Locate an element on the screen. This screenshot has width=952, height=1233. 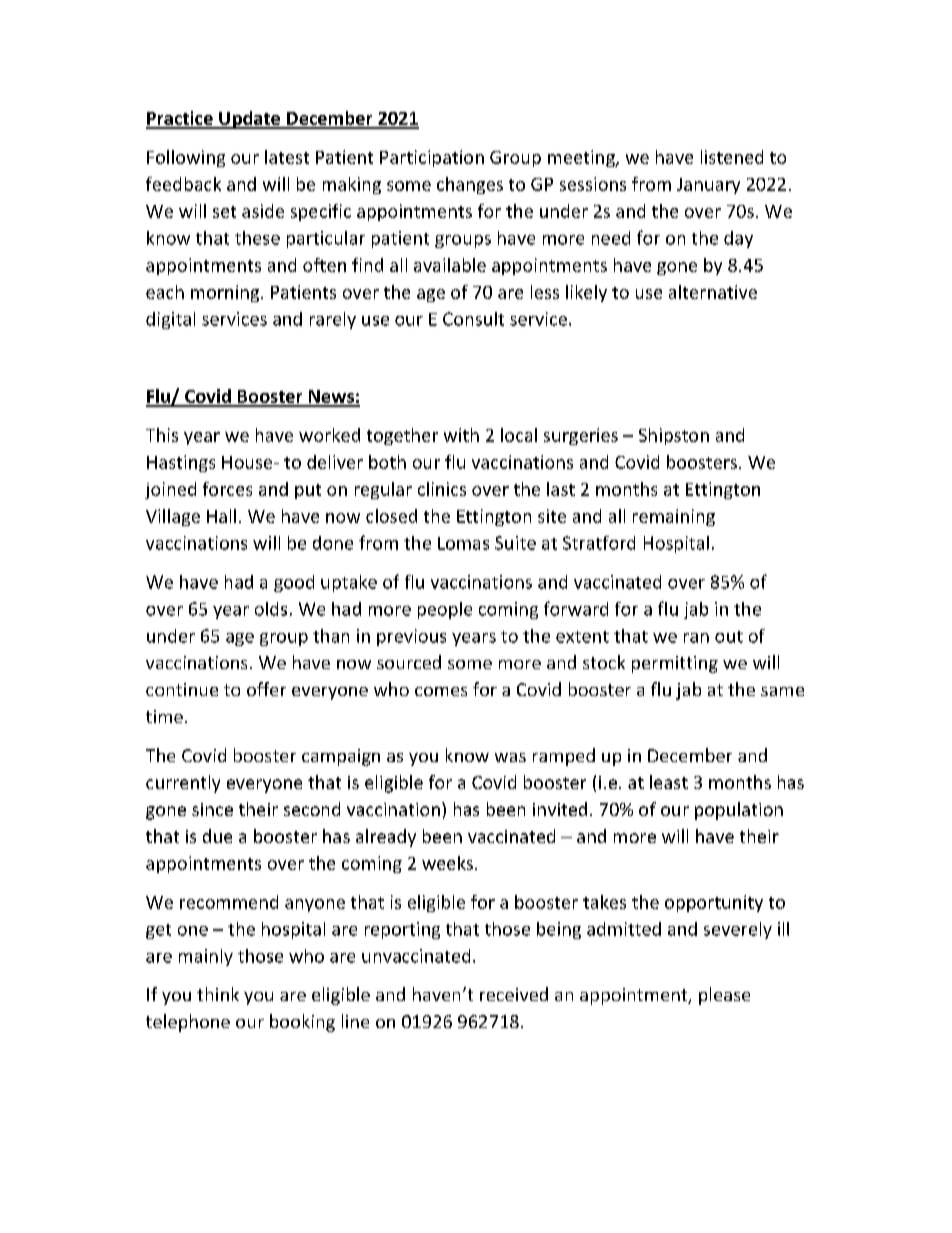
Lomas is located at coordinates (463, 543).
